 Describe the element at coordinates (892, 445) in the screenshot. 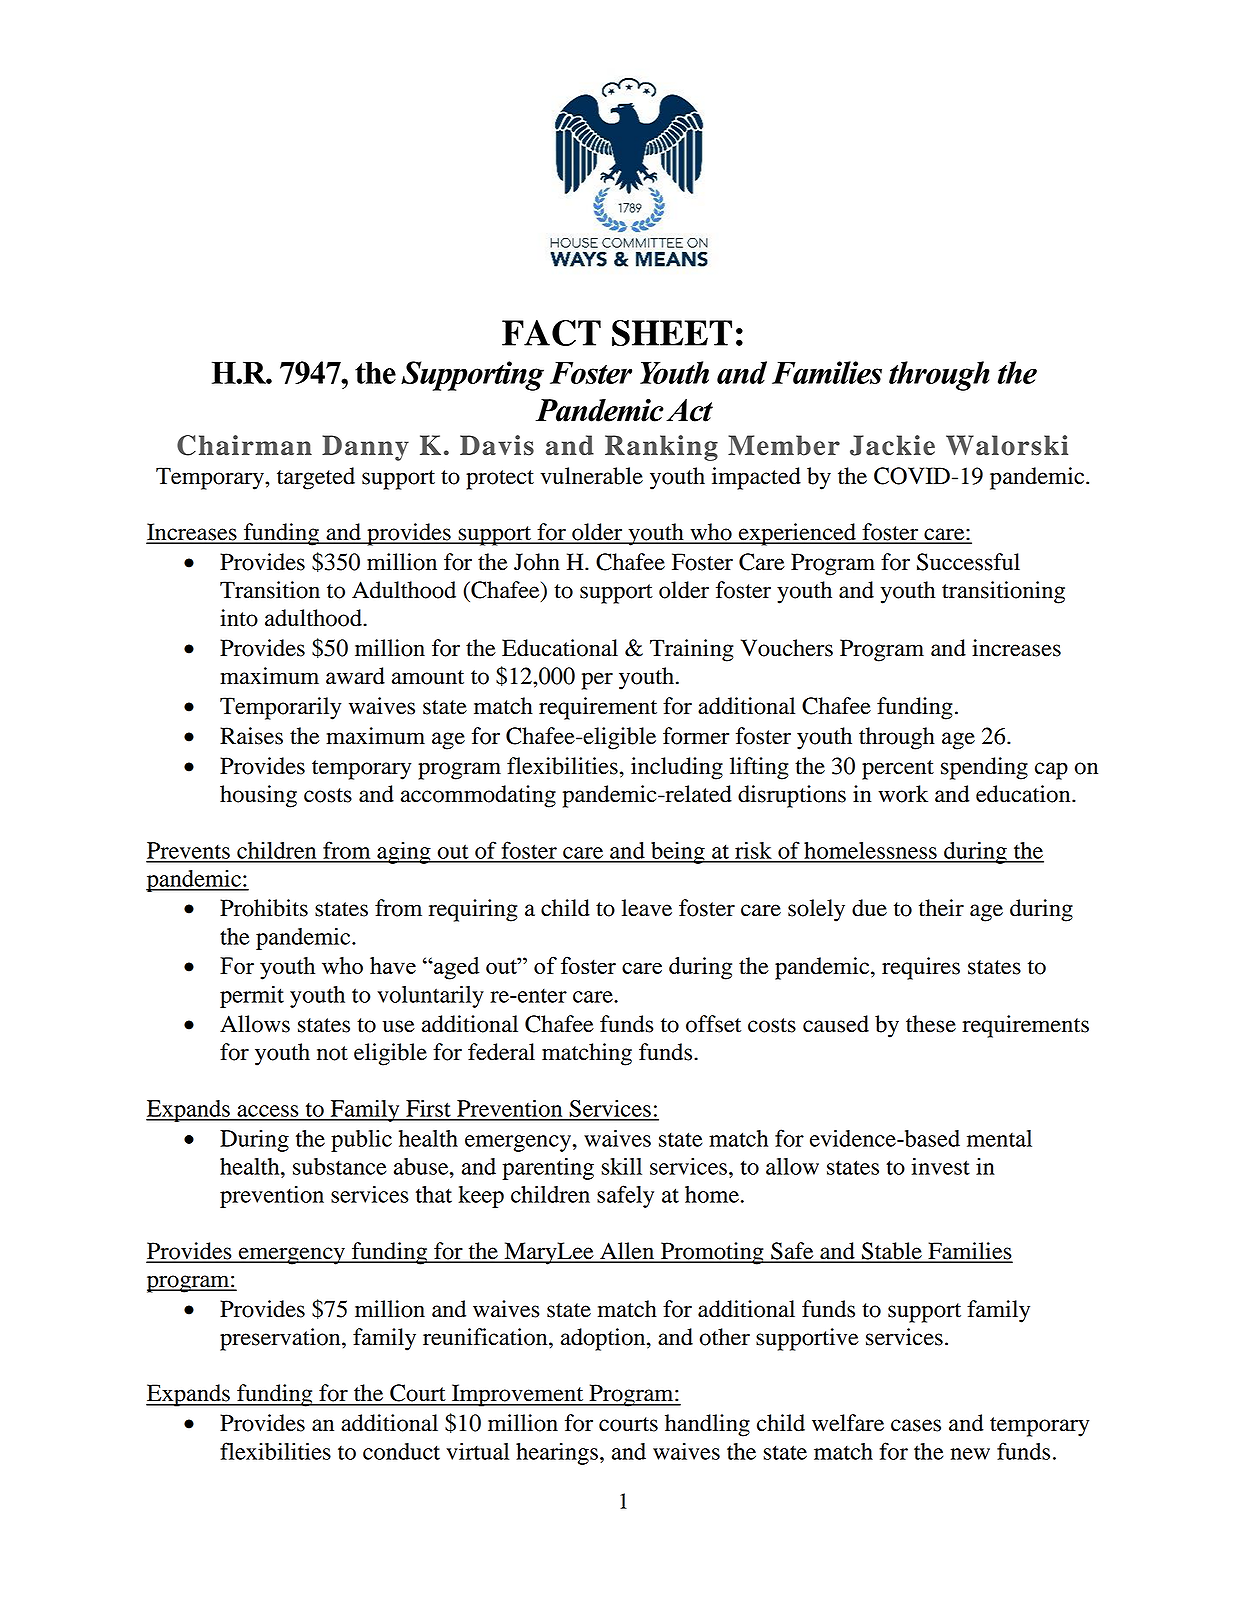

I see `Jackie` at that location.
